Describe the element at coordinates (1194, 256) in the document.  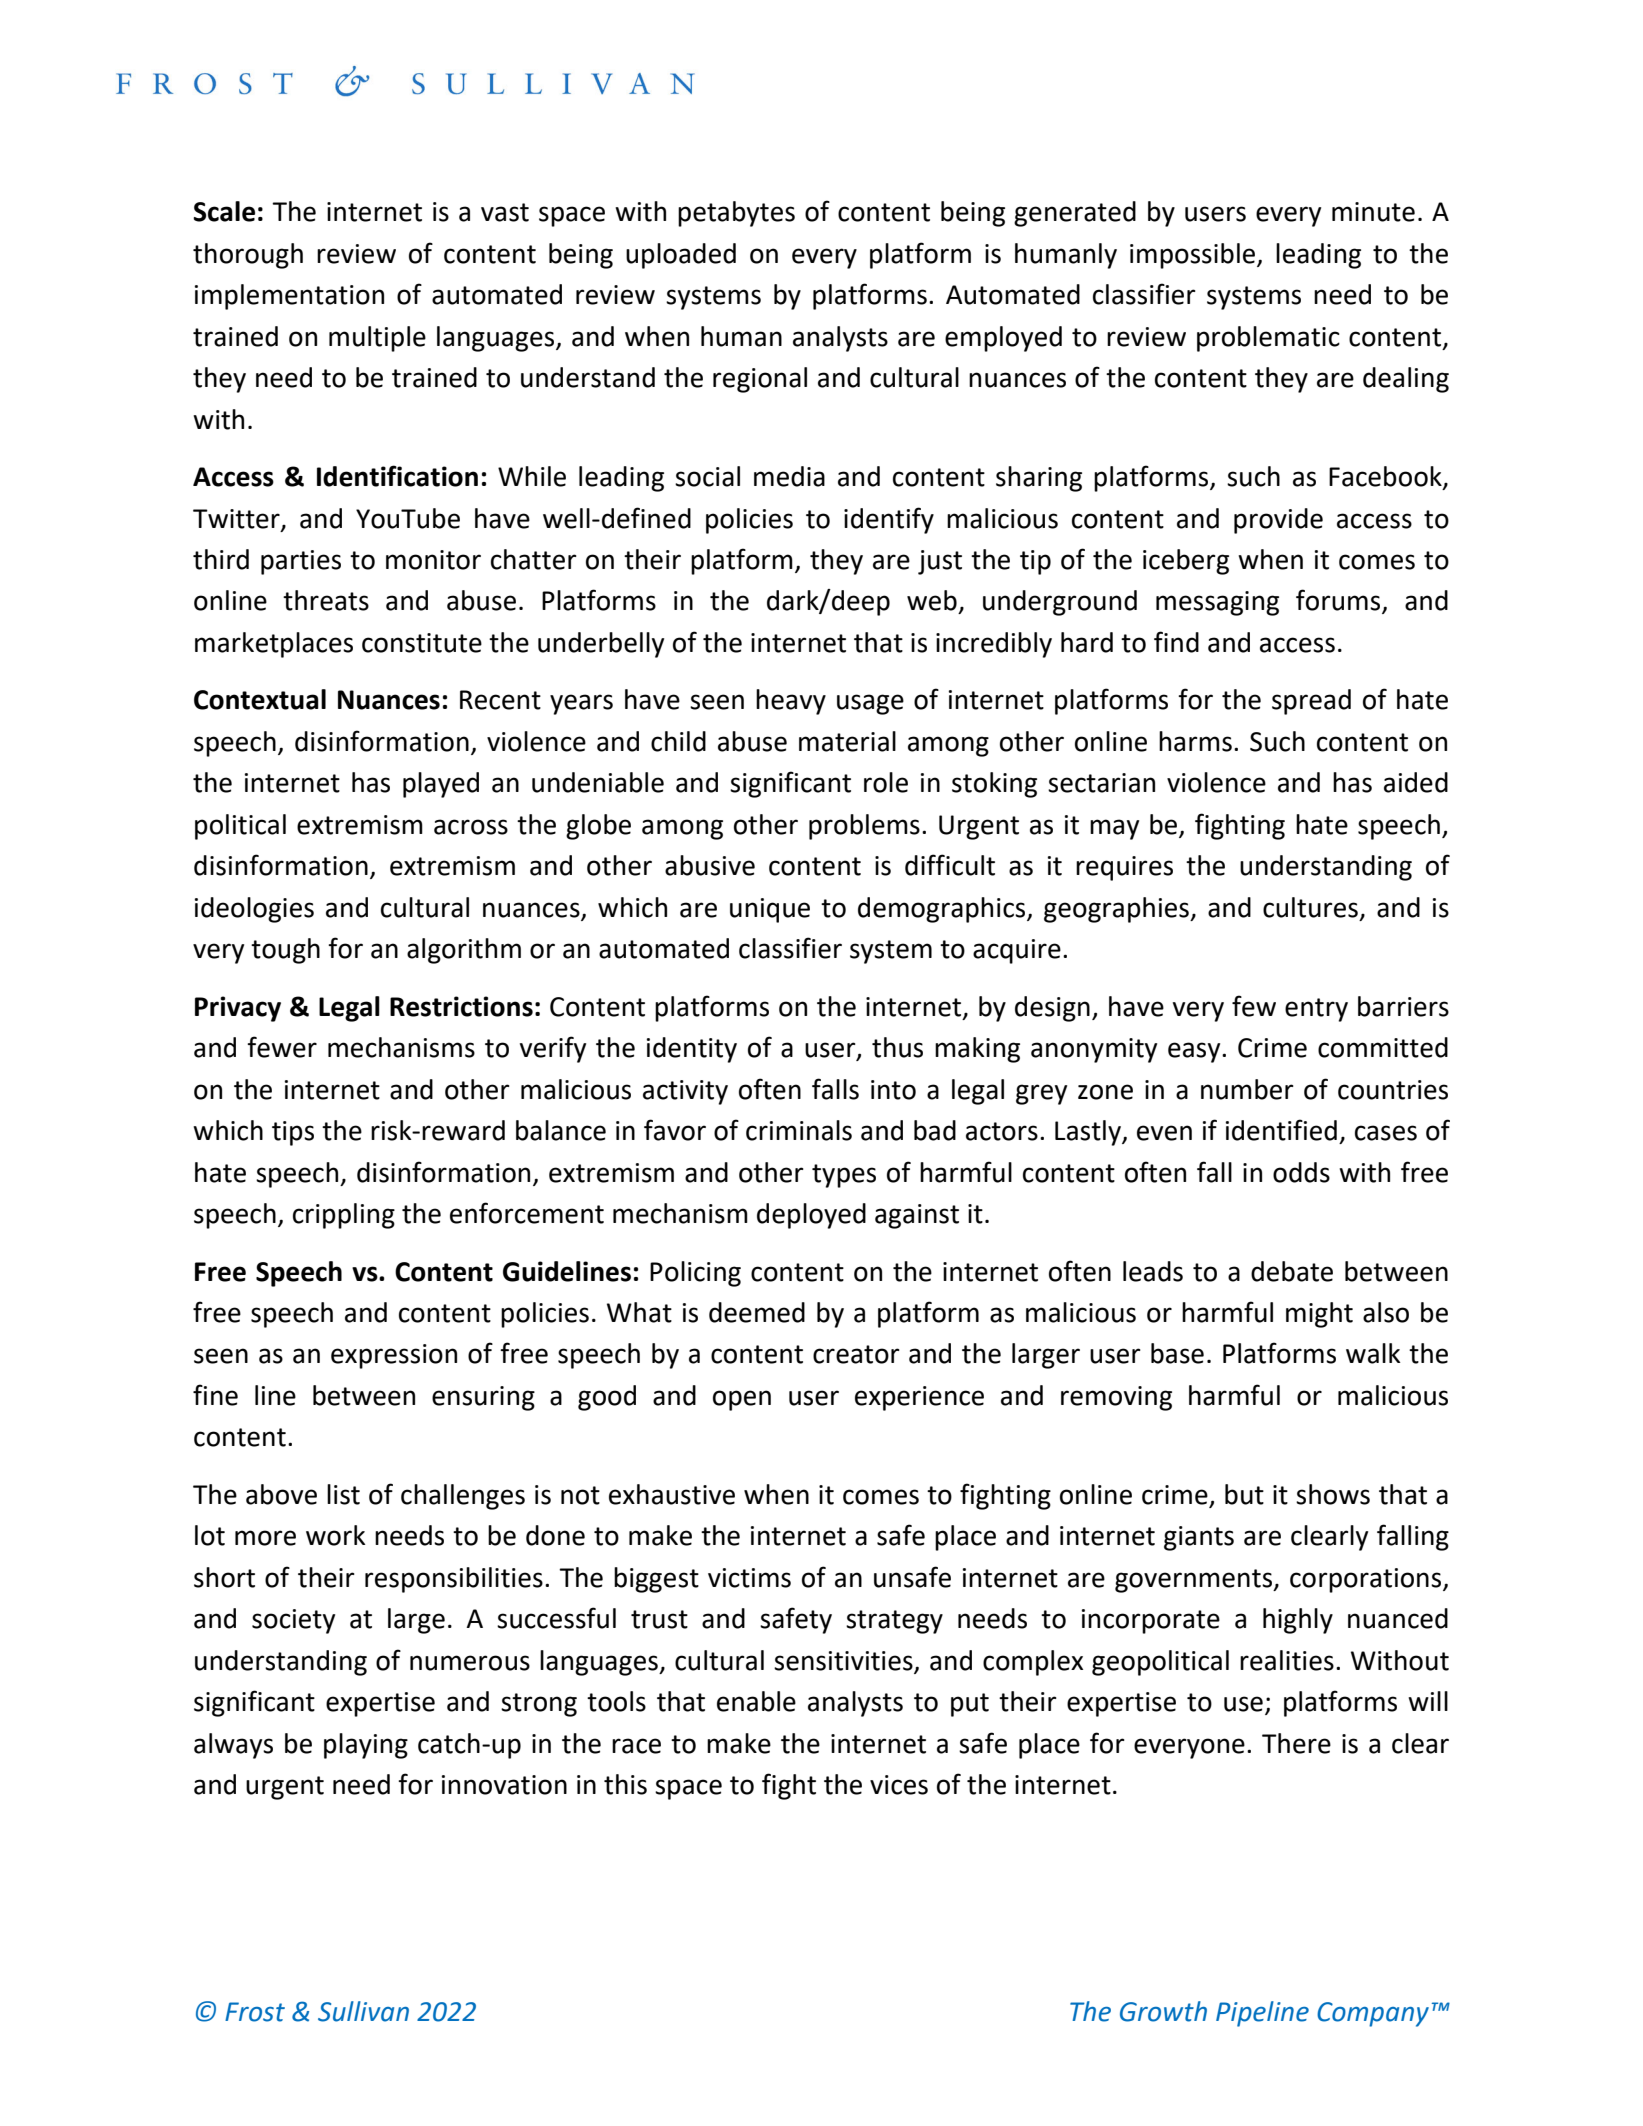
I see `impossible` at that location.
